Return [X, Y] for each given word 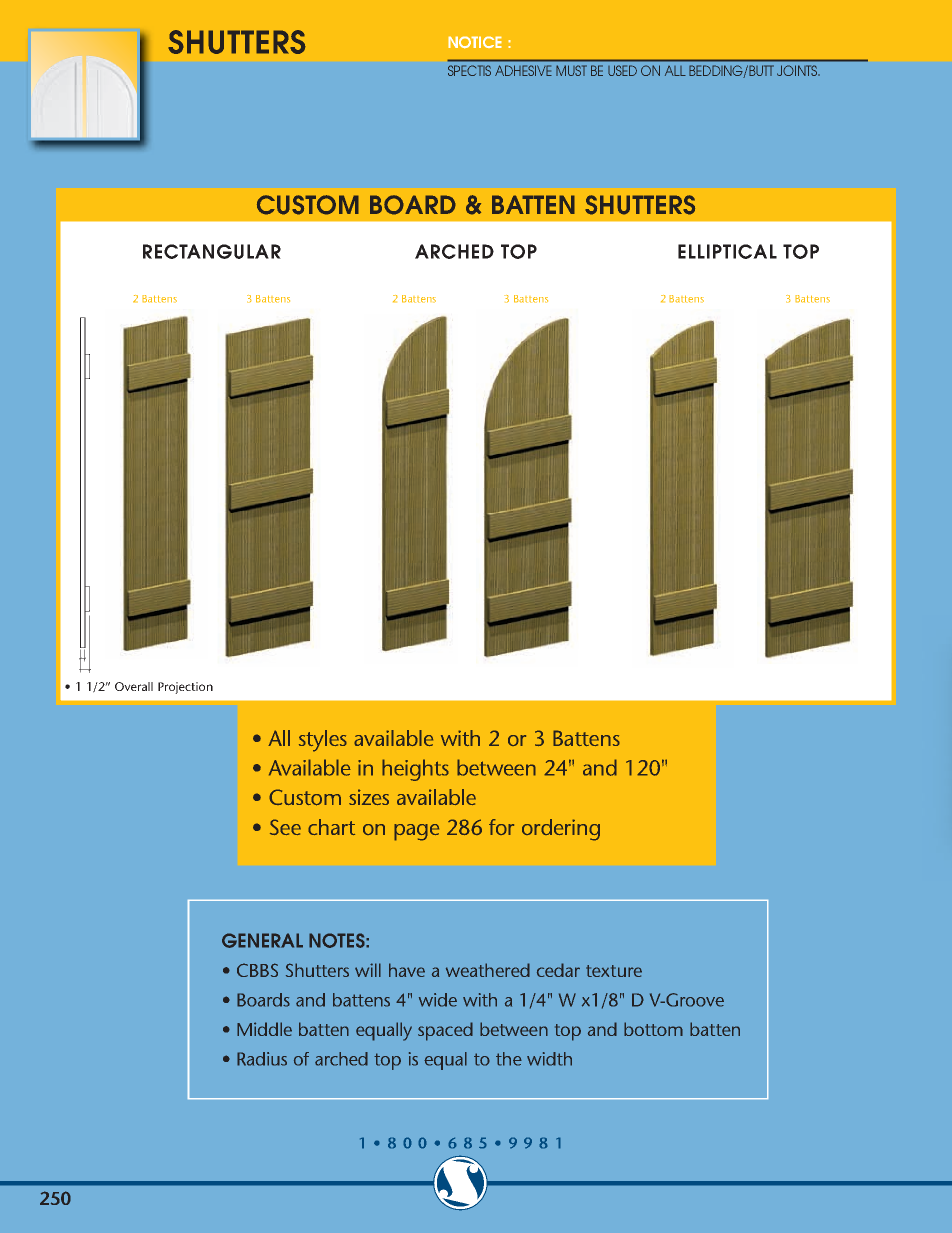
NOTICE [475, 42]
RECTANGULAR [212, 251]
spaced [445, 1031]
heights [415, 770]
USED [622, 70]
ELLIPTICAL [727, 251]
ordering [561, 830]
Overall [134, 686]
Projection [185, 688]
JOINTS [798, 70]
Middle [264, 1029]
